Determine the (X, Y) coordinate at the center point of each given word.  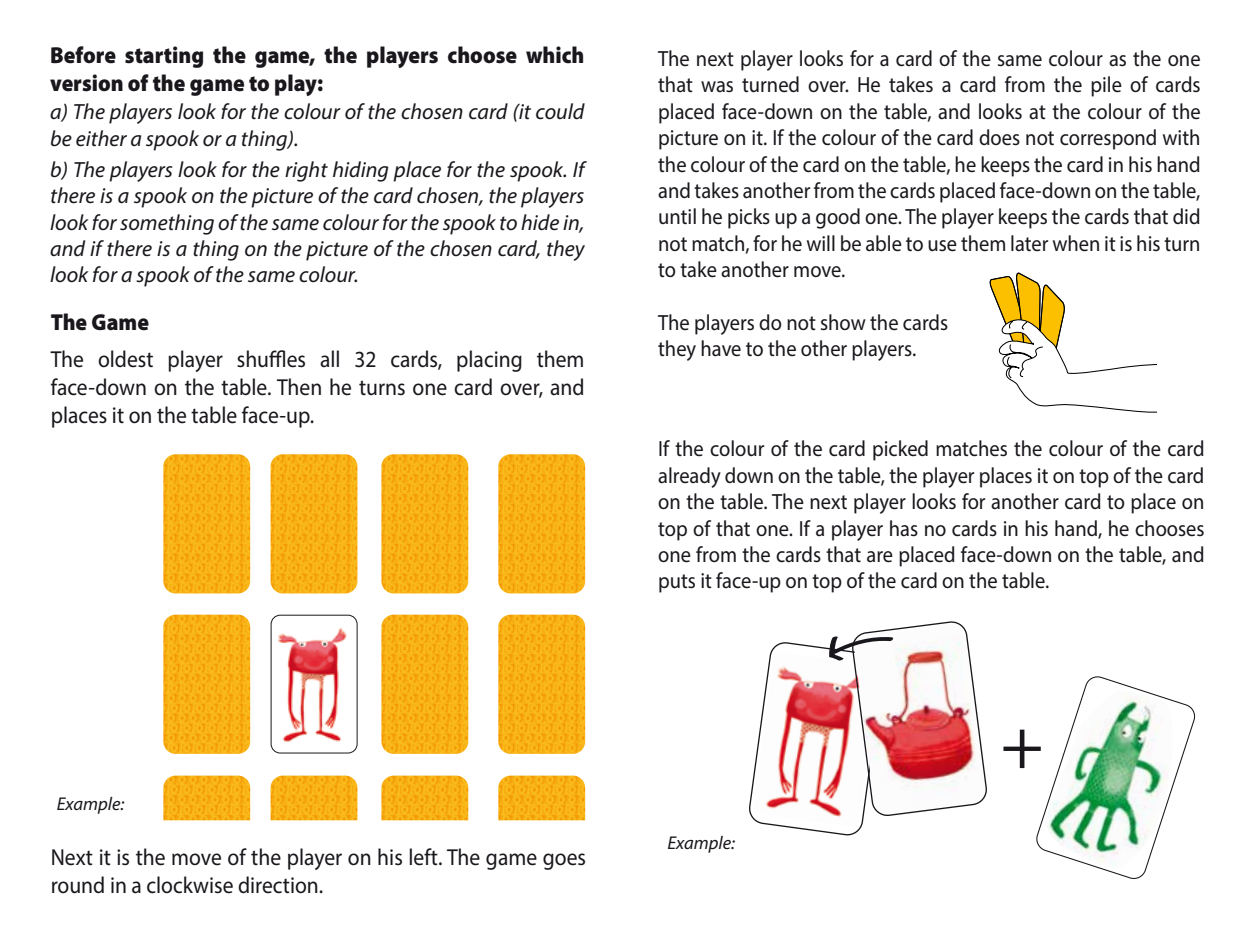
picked (900, 450)
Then (299, 387)
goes (564, 861)
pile (1106, 86)
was (717, 87)
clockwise (190, 885)
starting (164, 57)
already (689, 477)
